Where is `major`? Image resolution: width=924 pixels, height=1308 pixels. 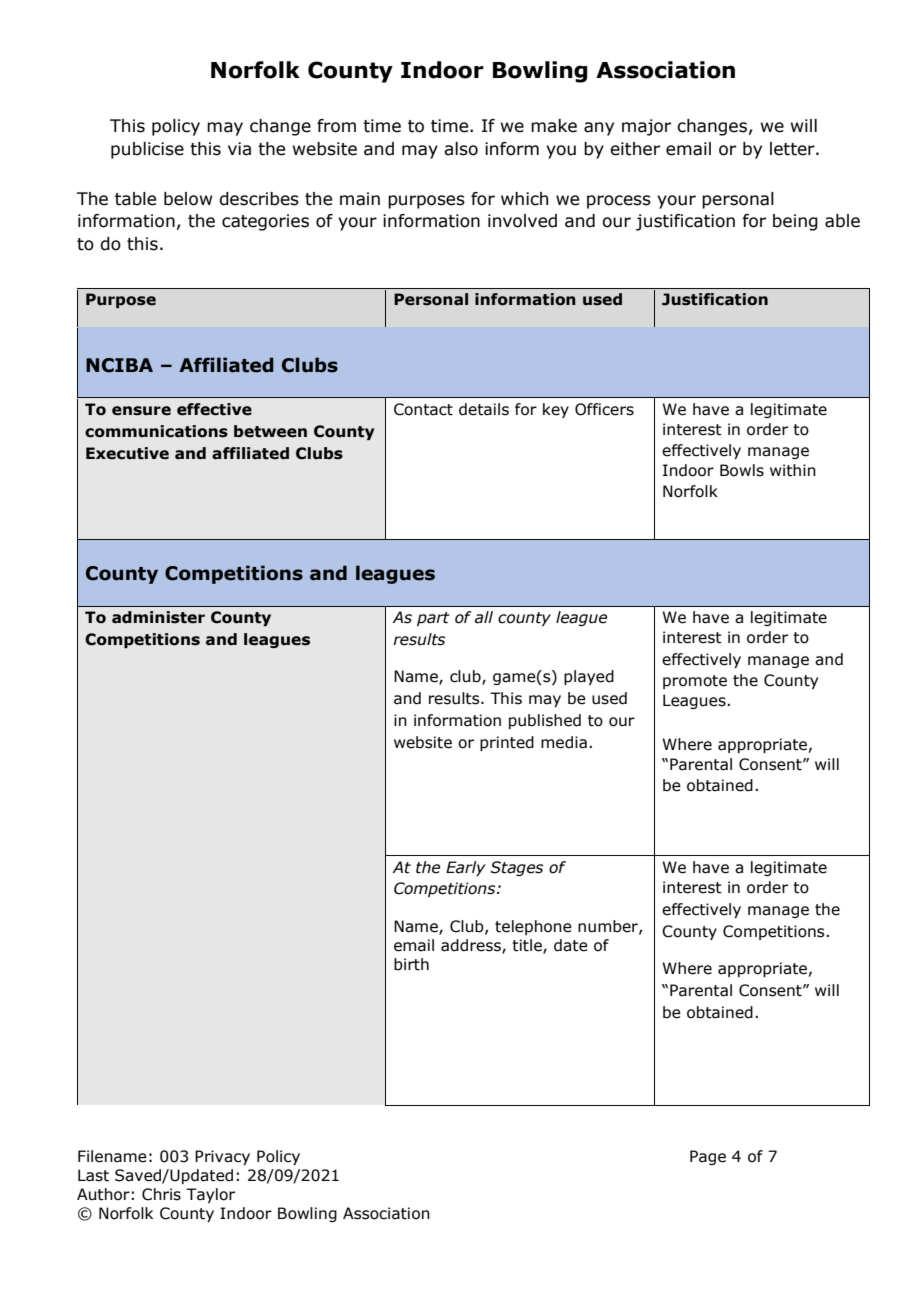
major is located at coordinates (646, 127).
